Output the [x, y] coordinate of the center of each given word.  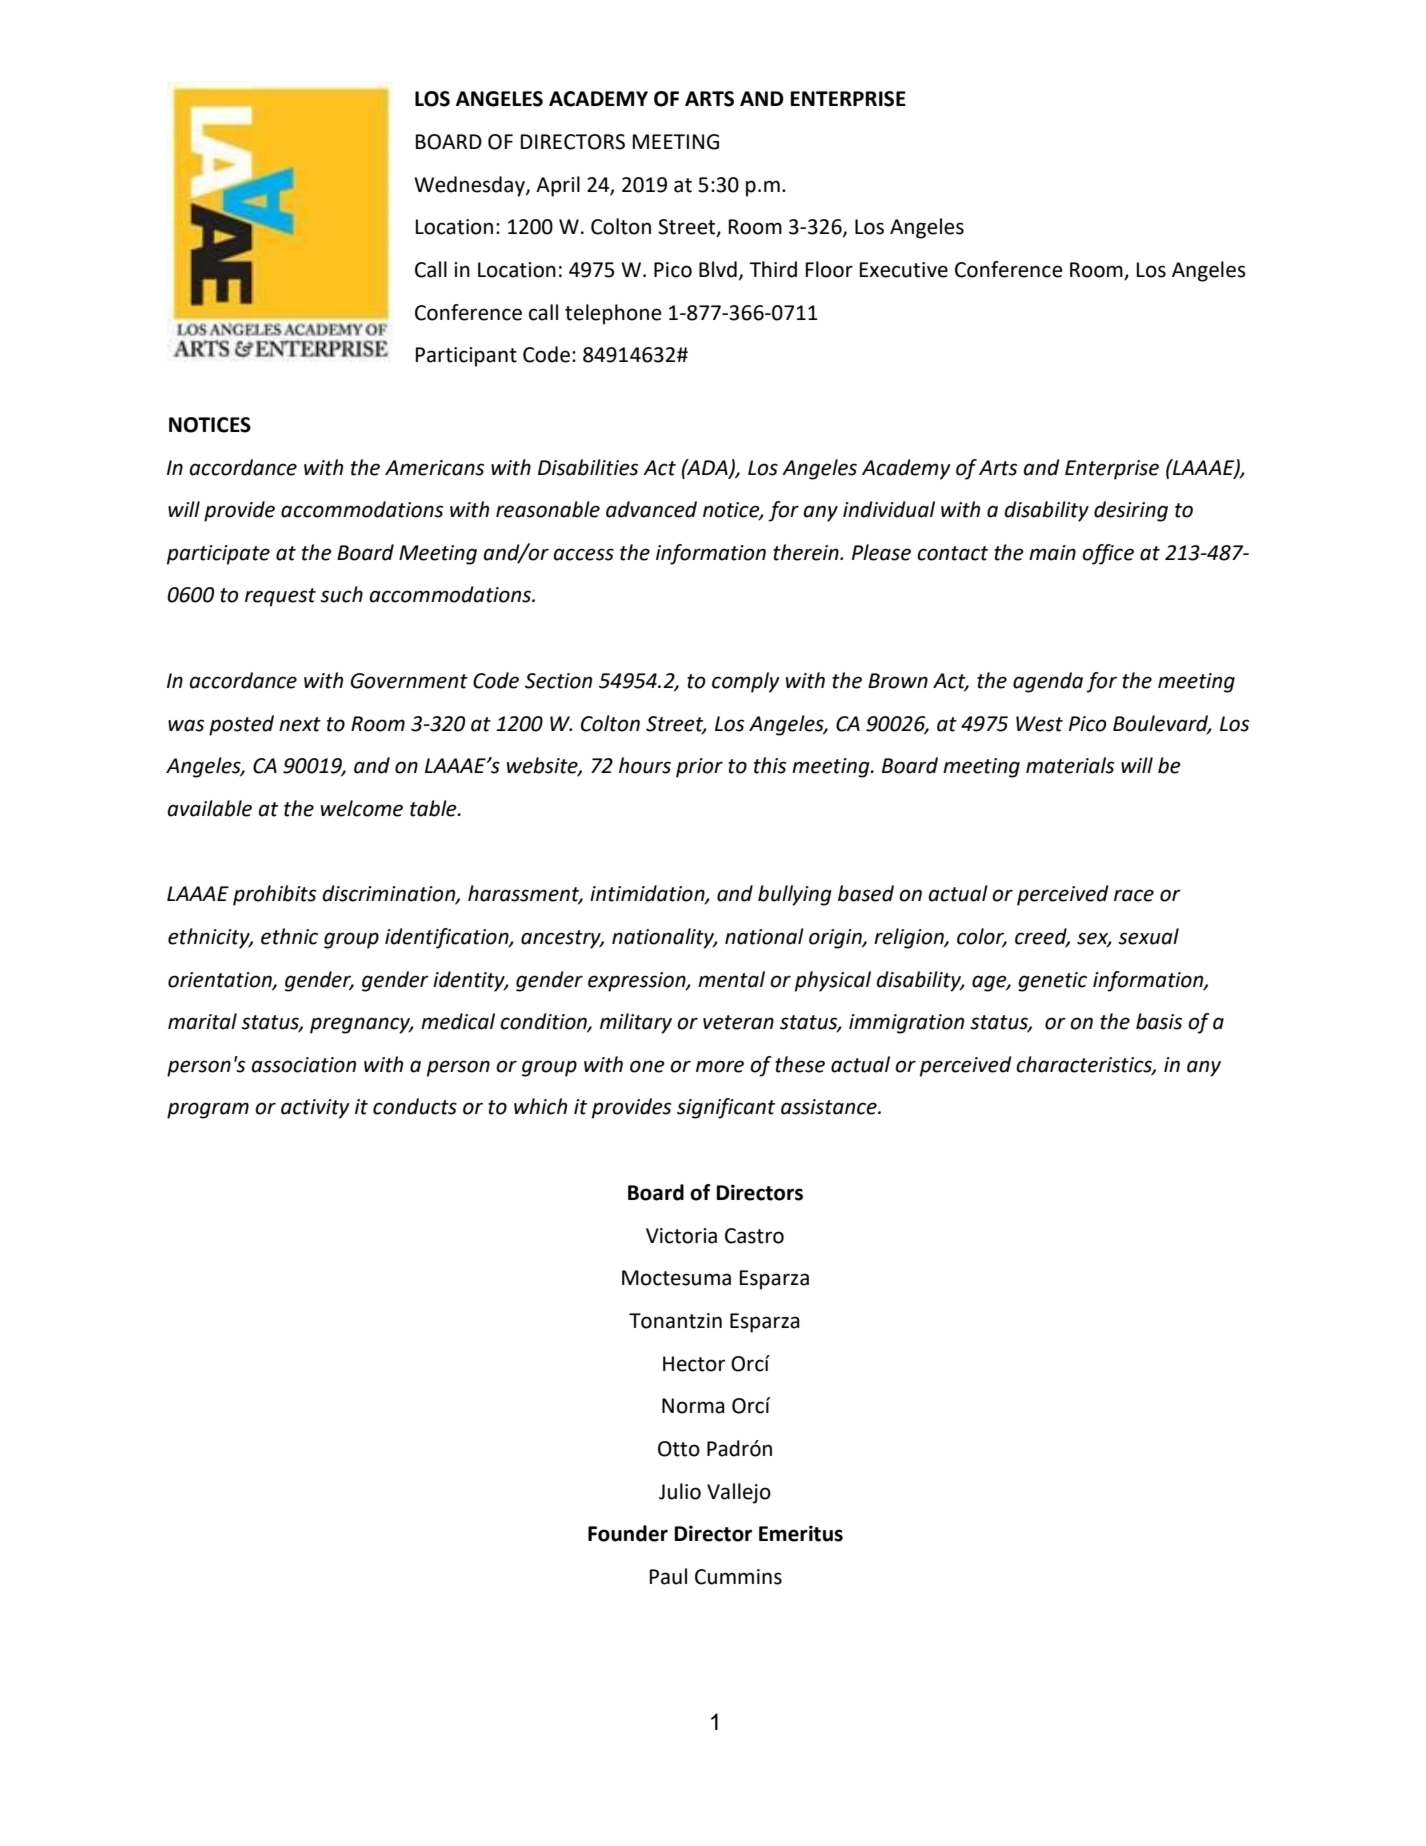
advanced [651, 509]
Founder [628, 1533]
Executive [904, 270]
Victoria [681, 1236]
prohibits [274, 895]
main [1052, 553]
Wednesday [470, 186]
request [280, 597]
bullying [795, 895]
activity [315, 1109]
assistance [830, 1107]
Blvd [718, 269]
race [1134, 895]
